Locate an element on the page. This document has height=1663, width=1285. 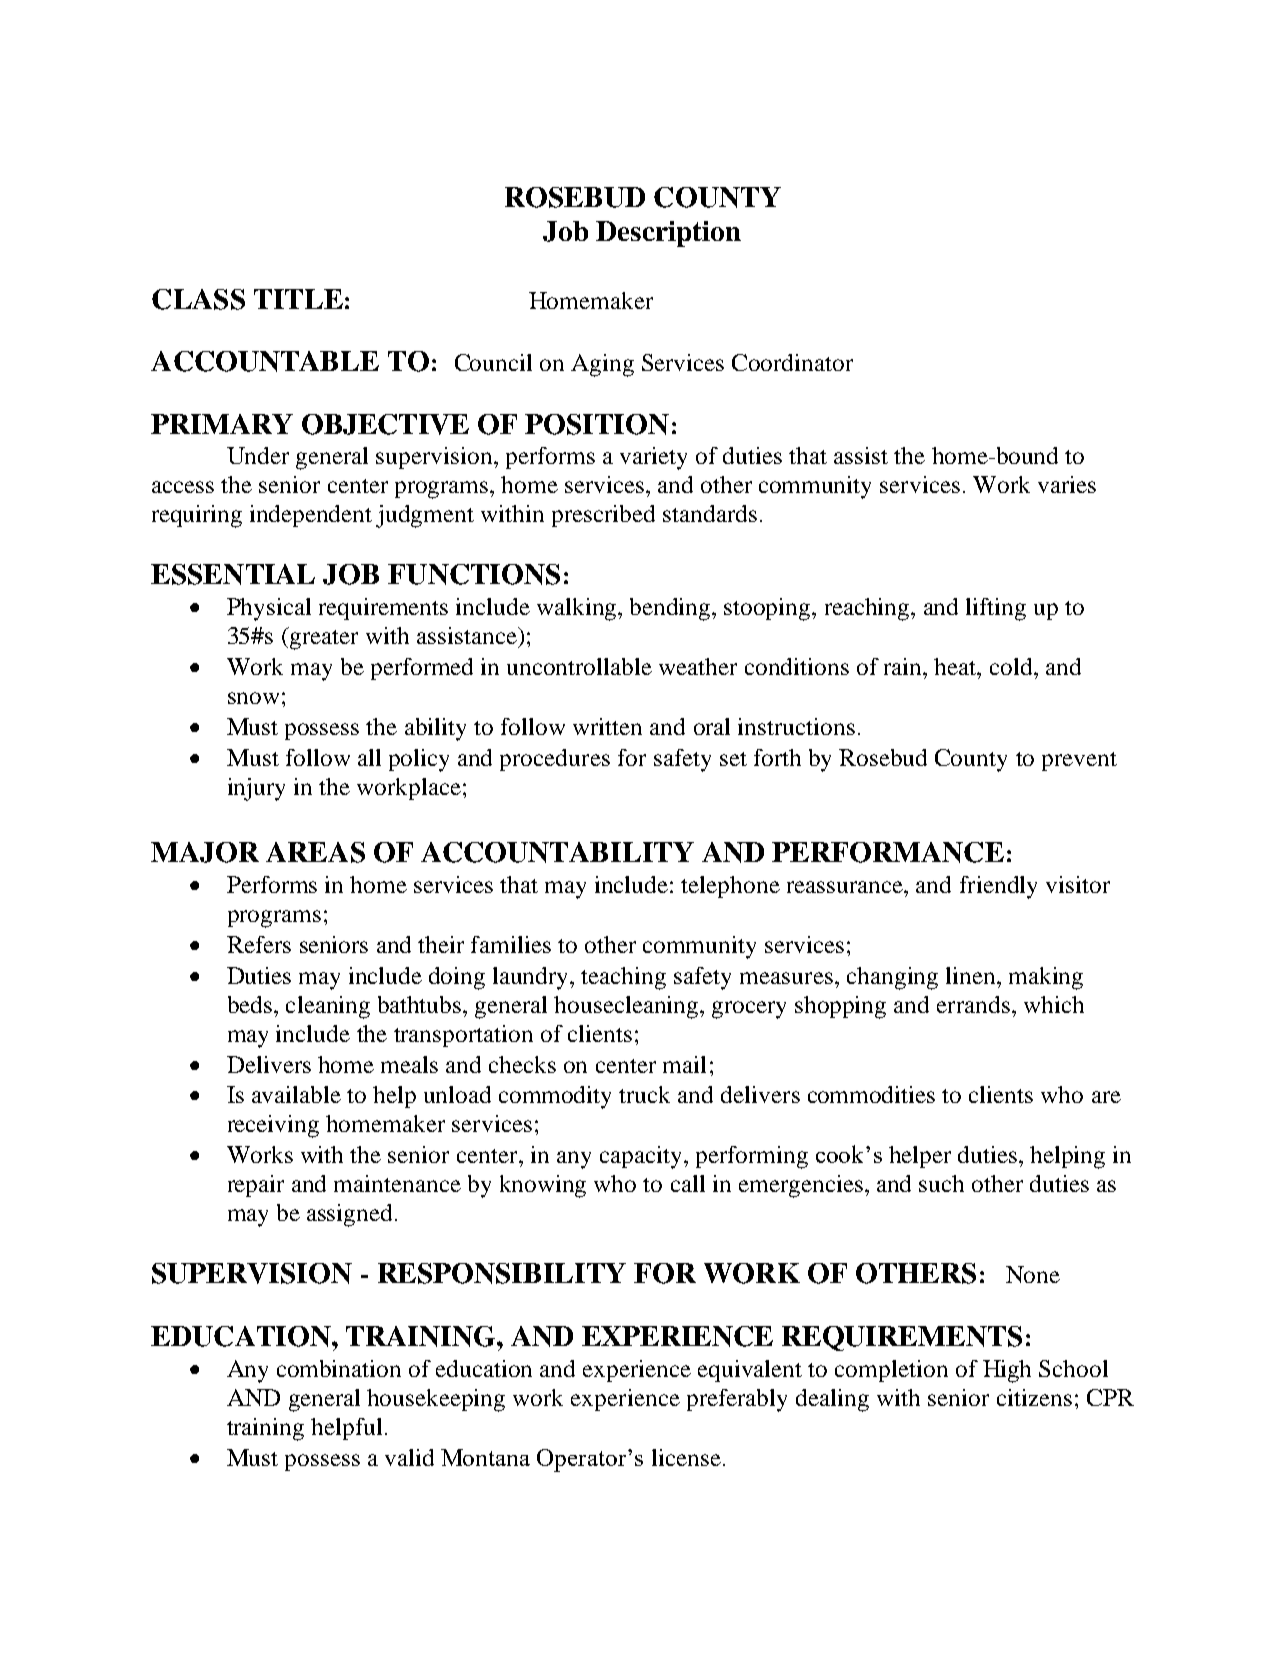
Coordinator is located at coordinates (792, 362).
